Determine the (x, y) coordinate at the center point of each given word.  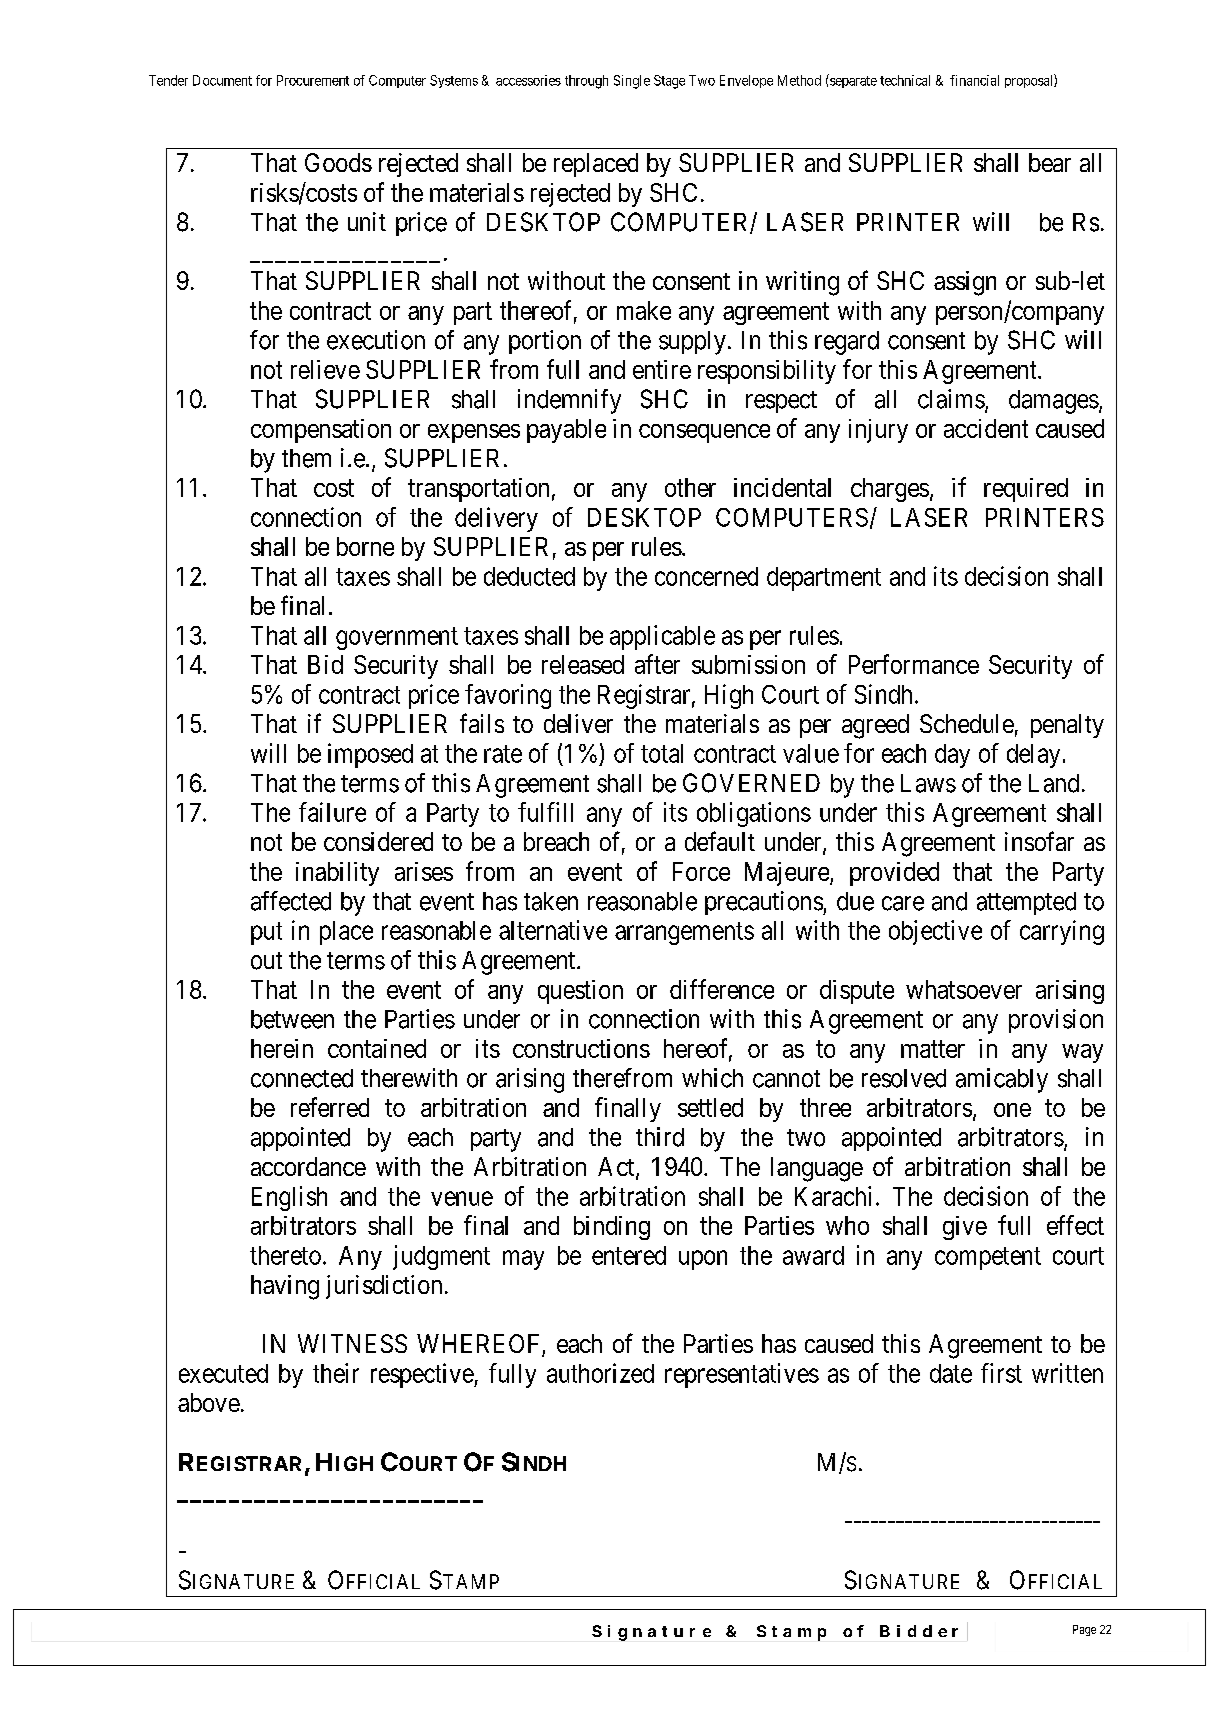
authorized (600, 1373)
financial (974, 80)
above (209, 1402)
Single (632, 82)
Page (1084, 1630)
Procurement (313, 80)
